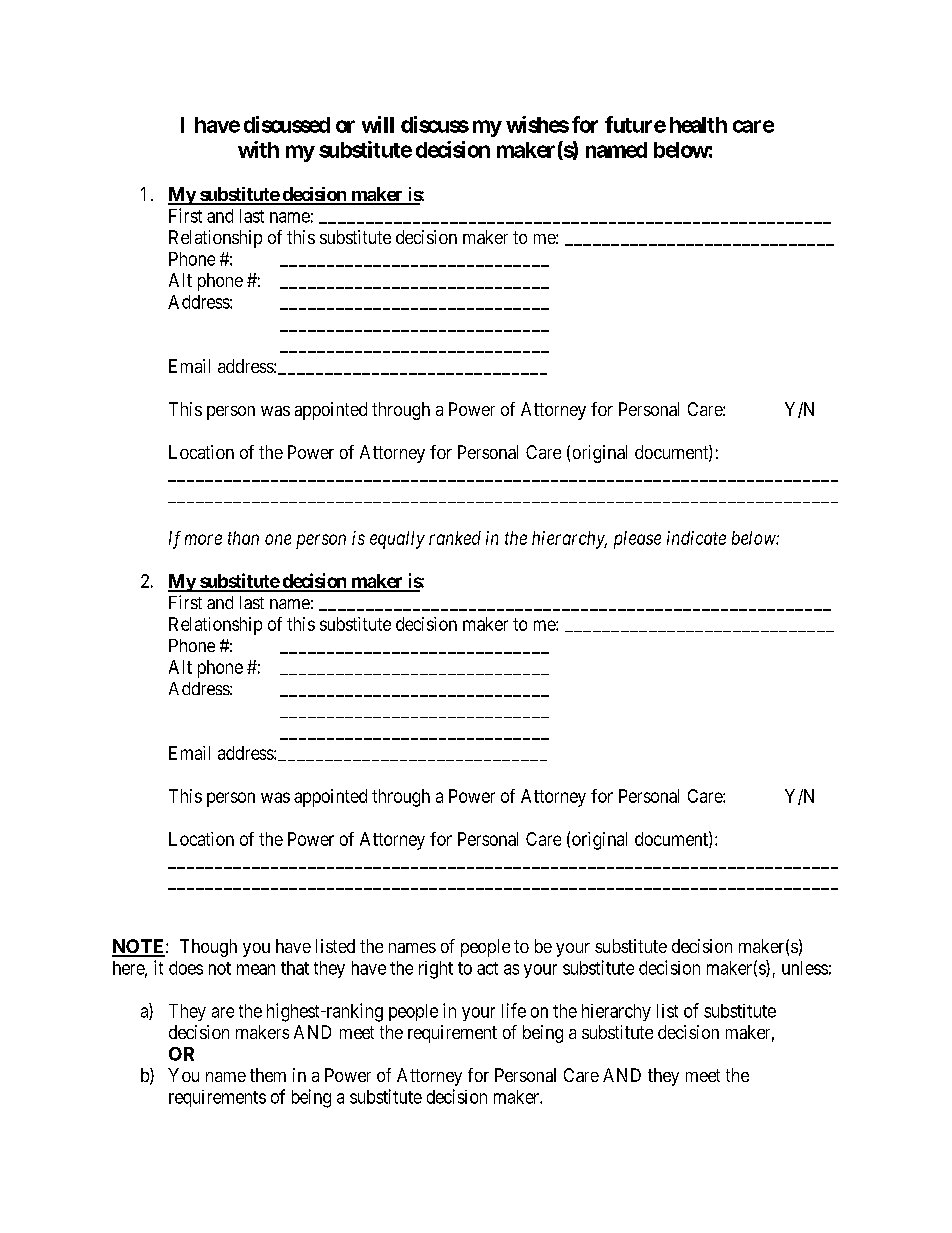 The image size is (952, 1233). Describe the element at coordinates (243, 538) in the document. I see `than` at that location.
